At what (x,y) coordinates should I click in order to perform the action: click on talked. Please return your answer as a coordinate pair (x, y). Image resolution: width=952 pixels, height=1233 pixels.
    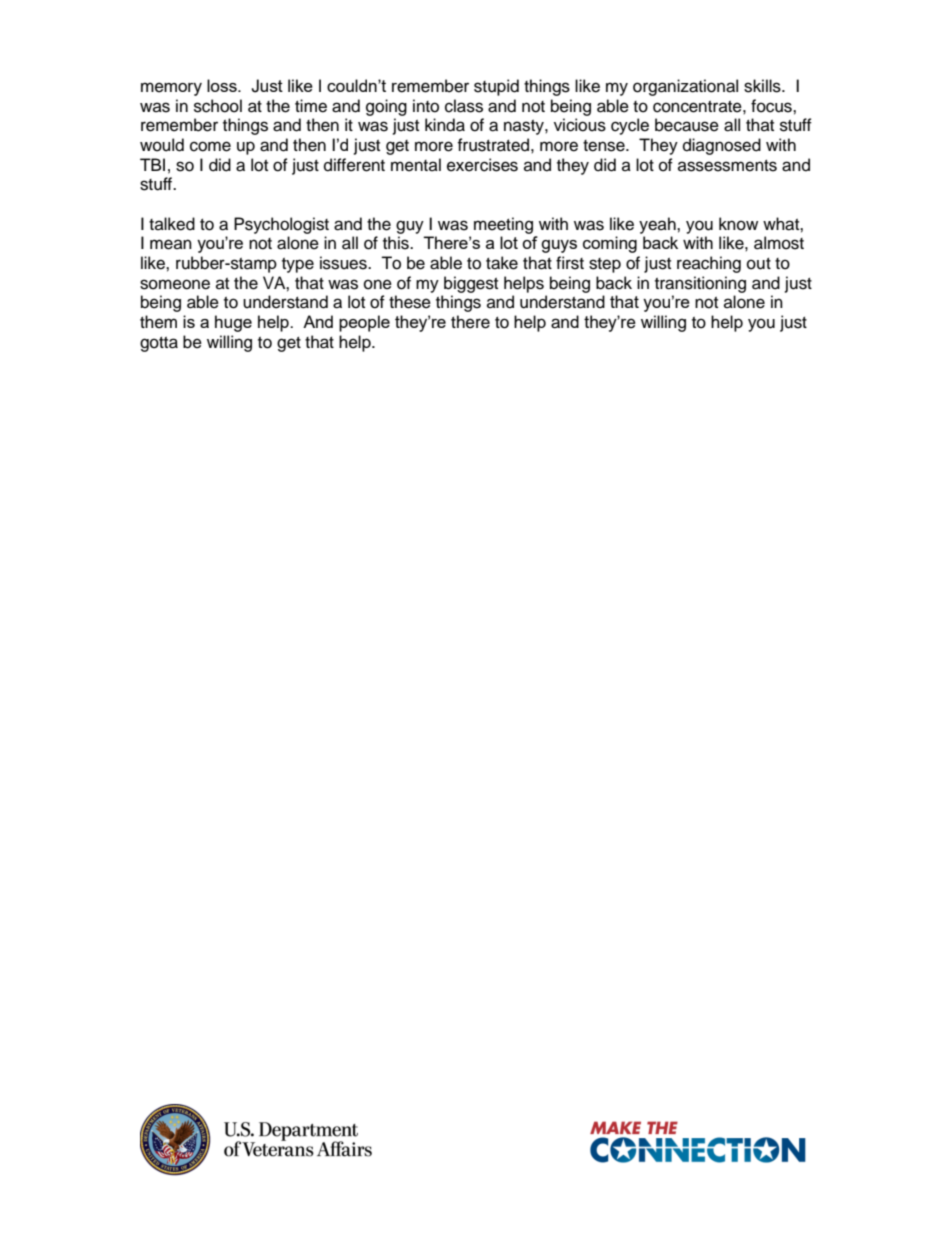
    Looking at the image, I should click on (172, 224).
